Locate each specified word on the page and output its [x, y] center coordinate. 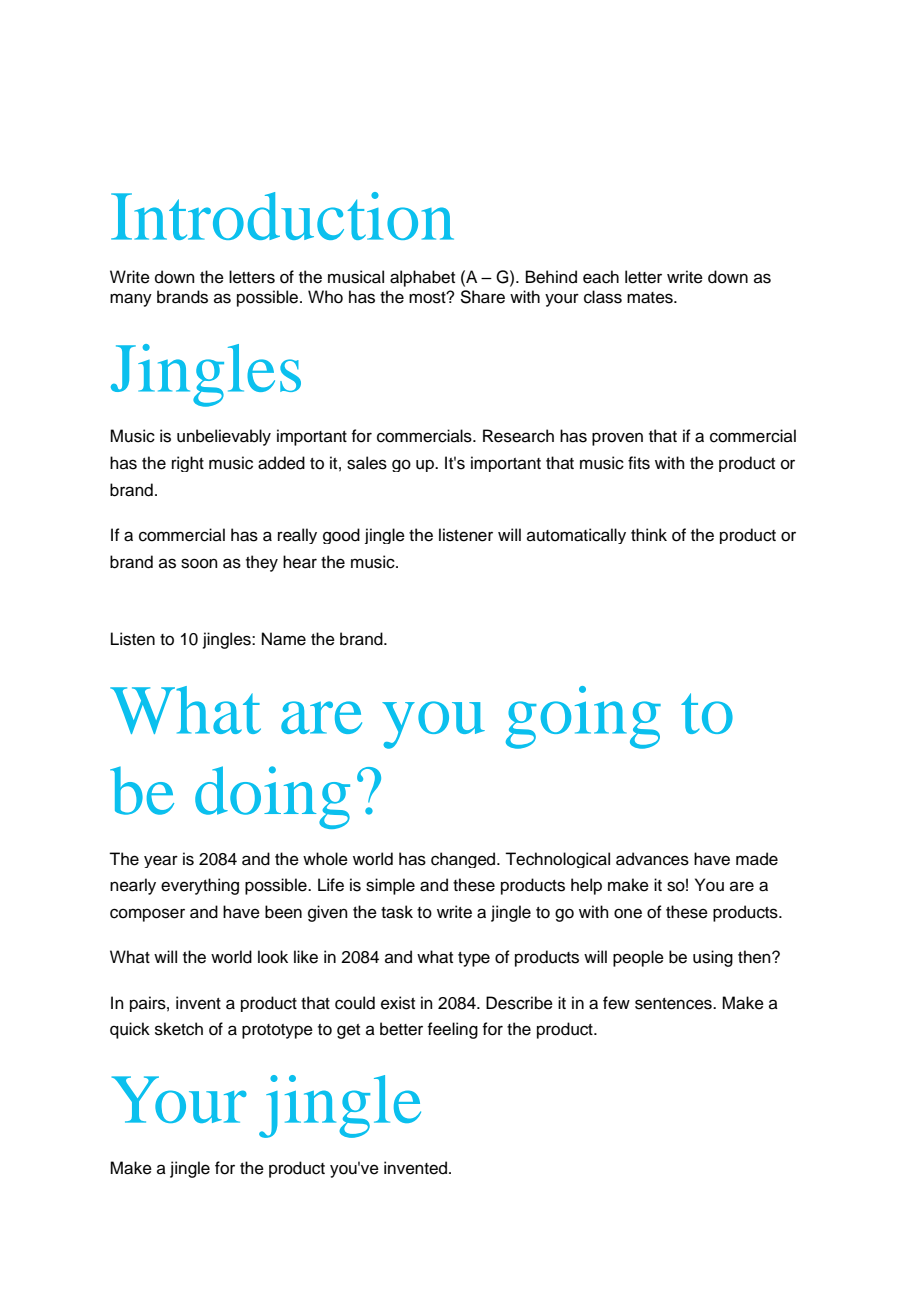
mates [651, 298]
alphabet [422, 278]
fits [639, 463]
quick [130, 1030]
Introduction [282, 216]
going [583, 717]
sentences [674, 1004]
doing [272, 797]
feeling [452, 1030]
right [188, 464]
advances [652, 859]
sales [367, 463]
